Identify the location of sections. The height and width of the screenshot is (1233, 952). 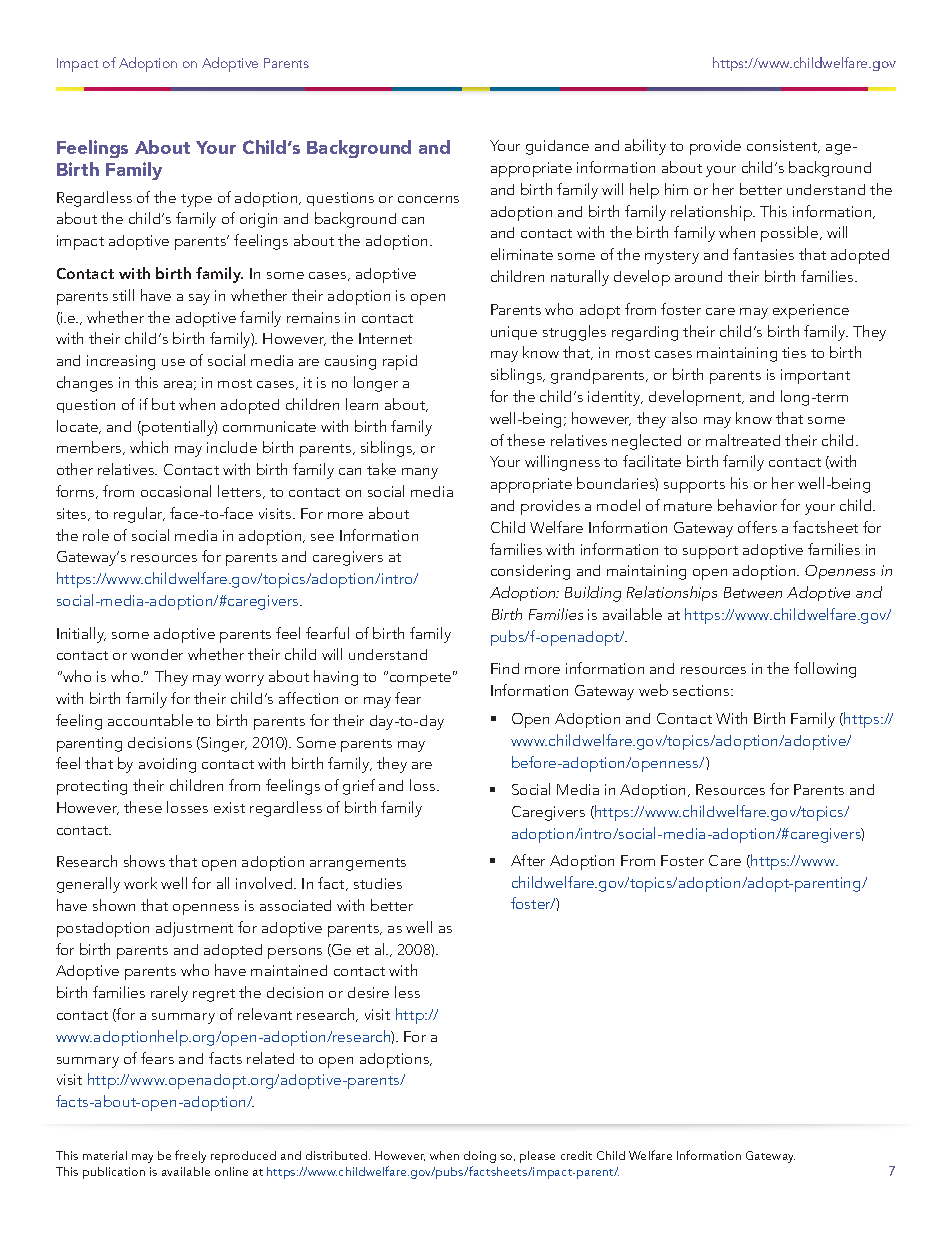
(702, 690).
